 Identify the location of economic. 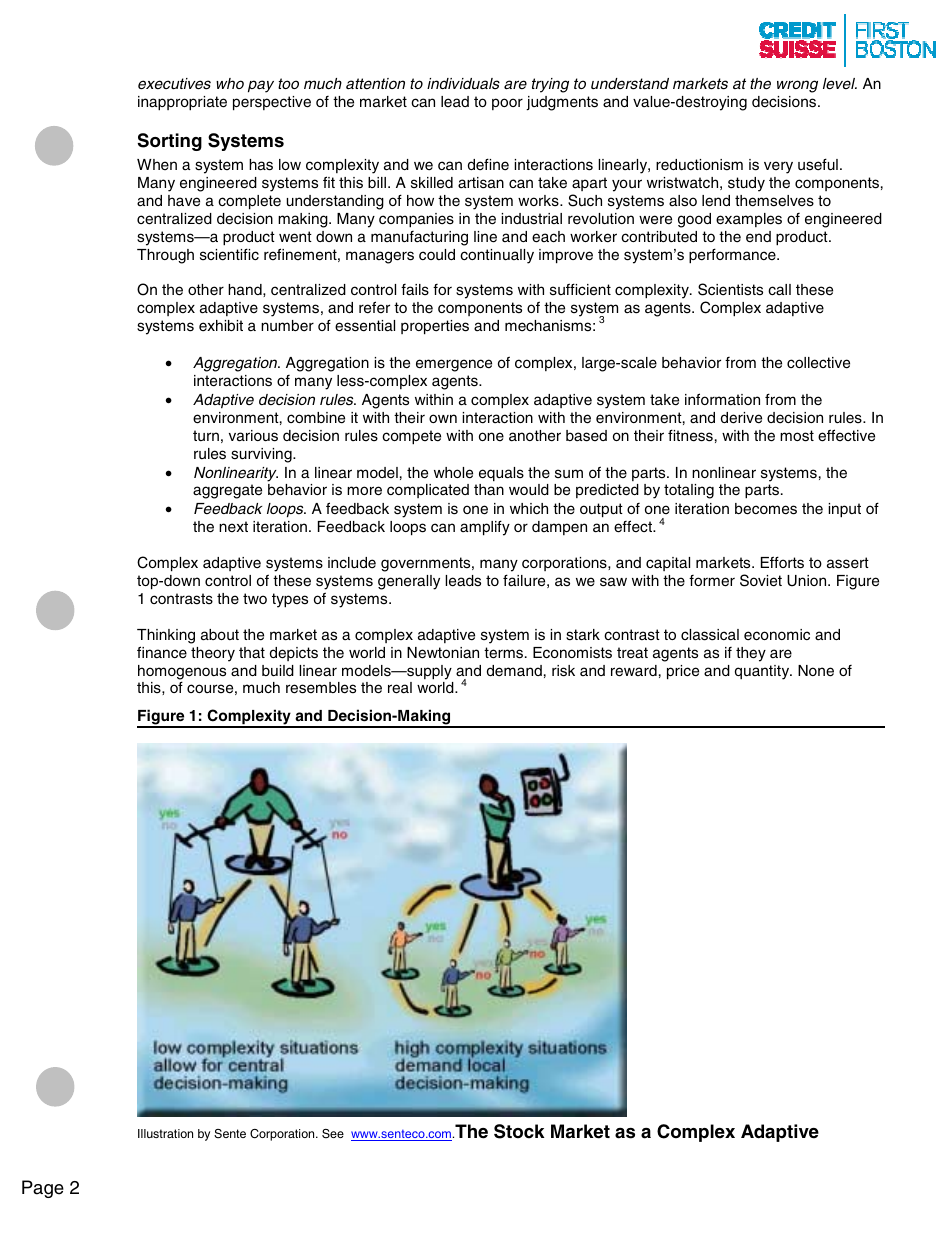
(777, 635).
